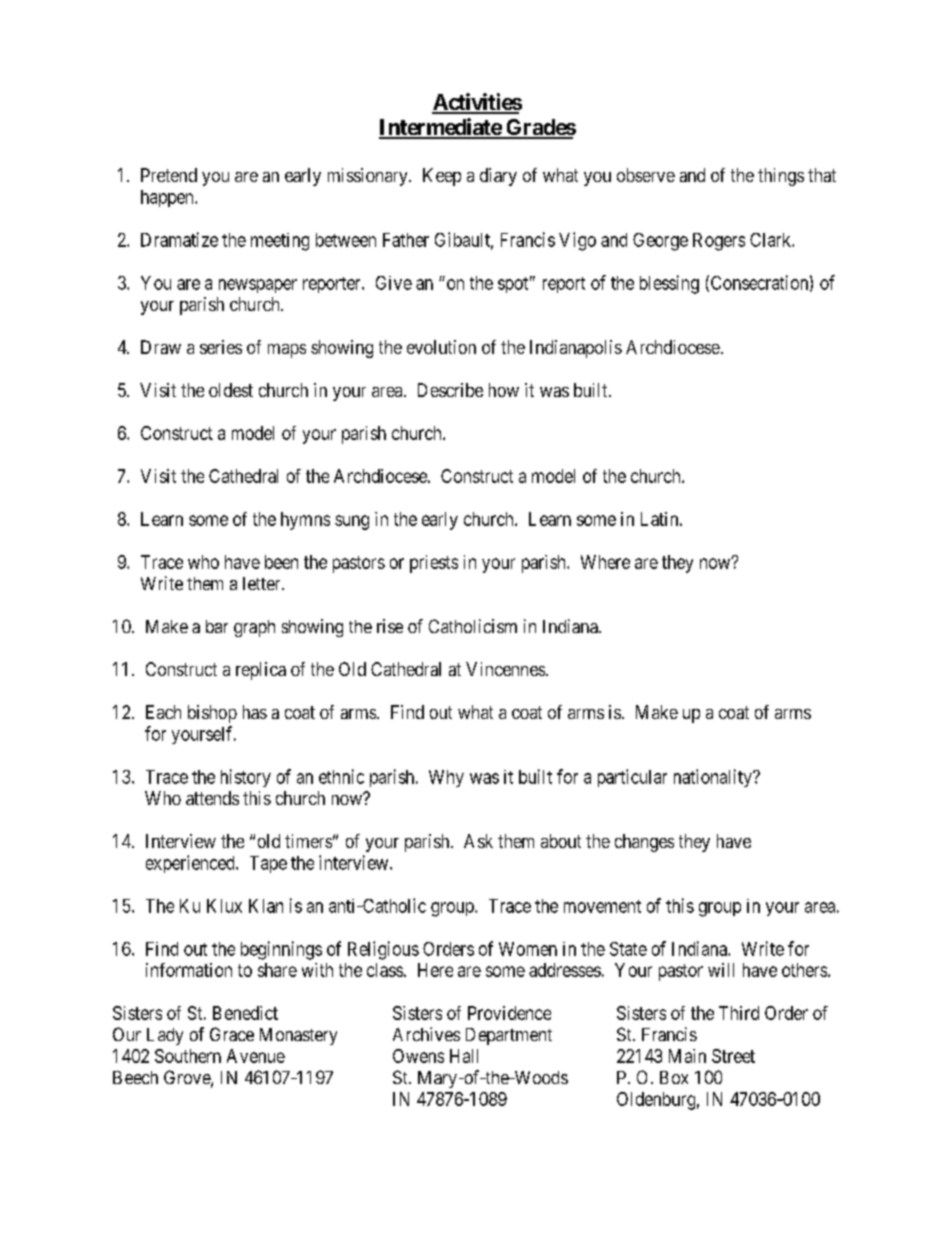 The width and height of the screenshot is (952, 1233). What do you see at coordinates (733, 1056) in the screenshot?
I see `Street` at bounding box center [733, 1056].
